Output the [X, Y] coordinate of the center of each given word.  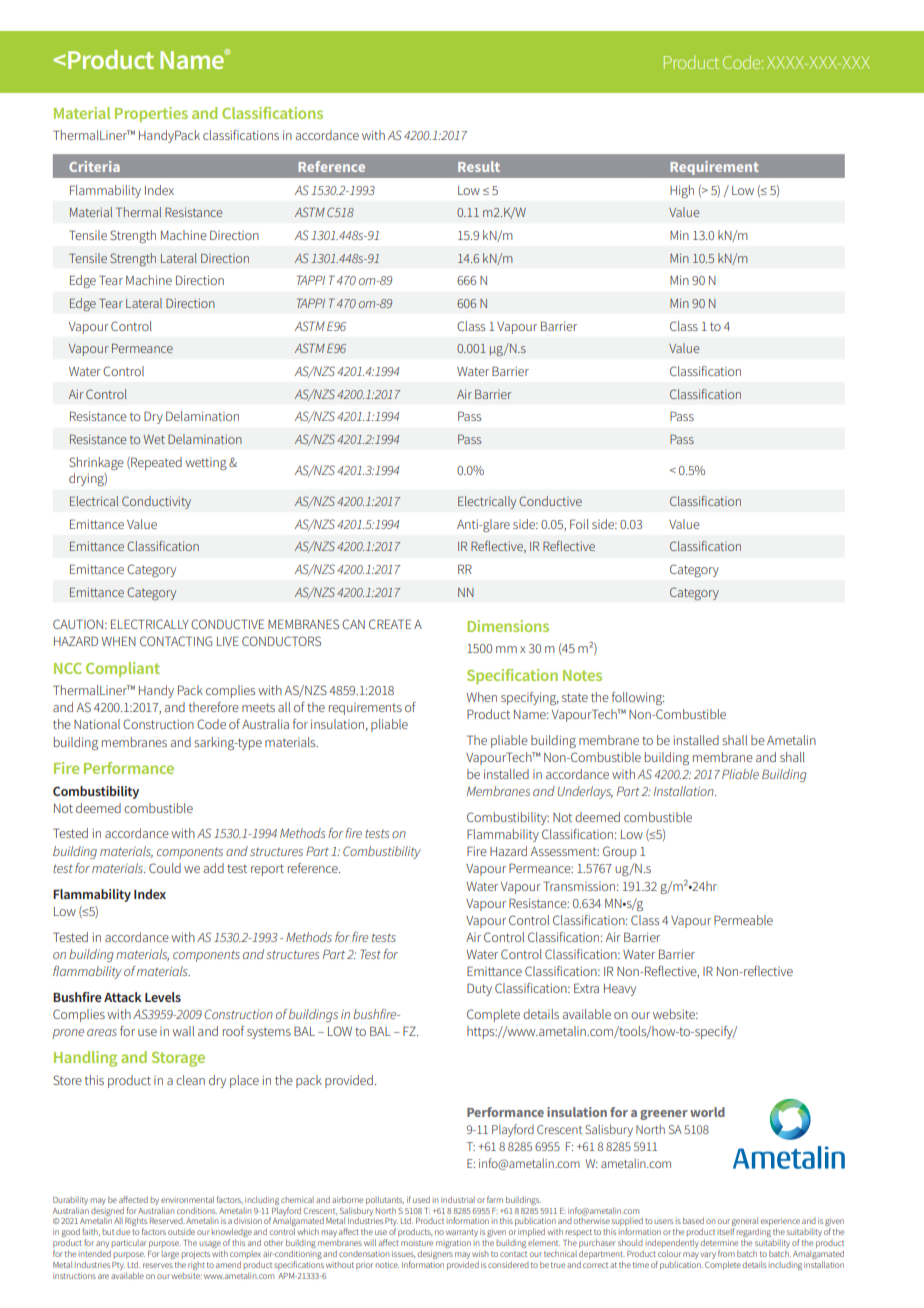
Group [620, 852]
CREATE [390, 624]
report [267, 870]
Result [479, 166]
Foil [579, 524]
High [682, 191]
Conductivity [156, 502]
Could [165, 868]
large [170, 1255]
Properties [151, 114]
